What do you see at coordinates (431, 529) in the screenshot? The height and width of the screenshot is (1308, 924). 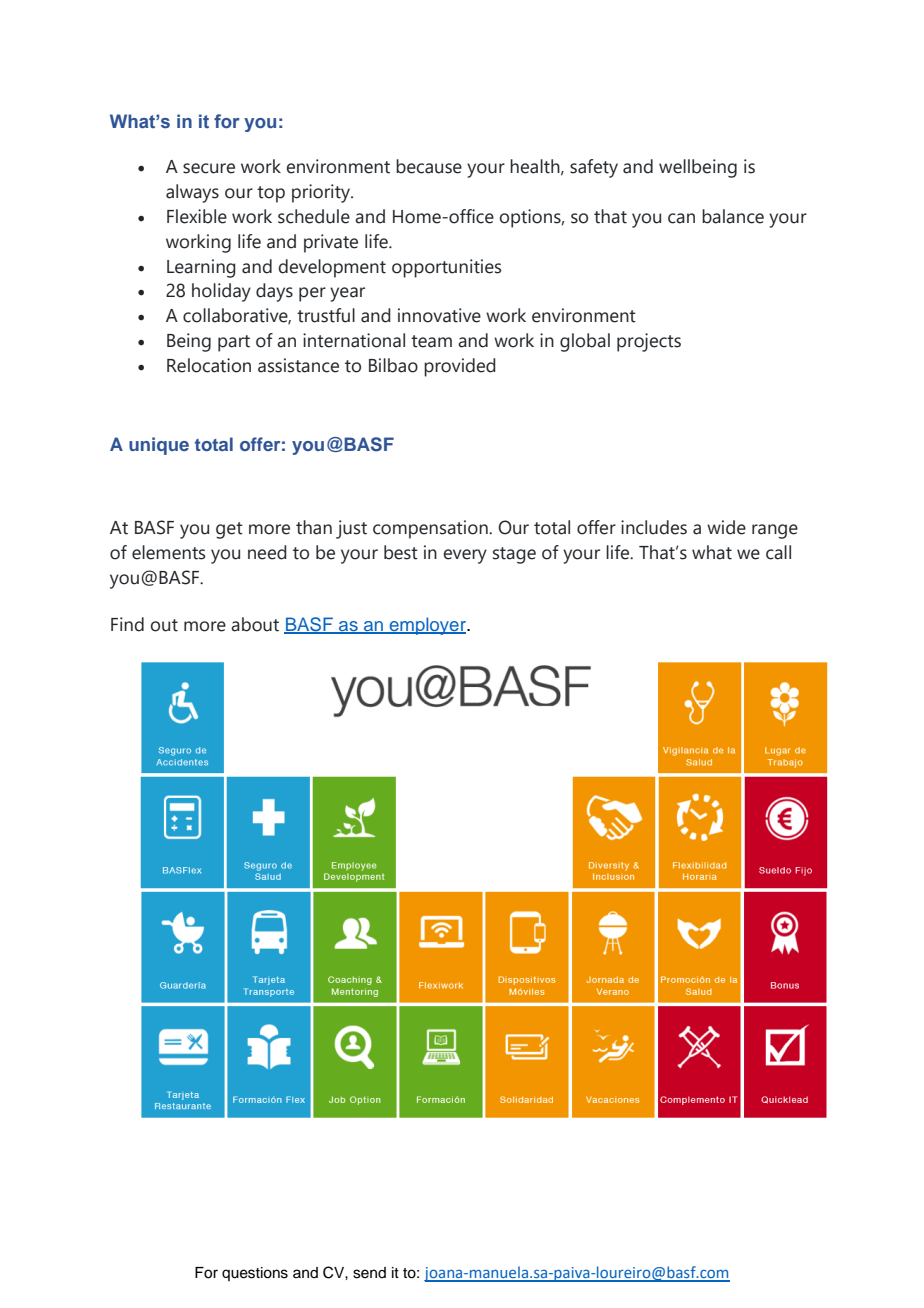 I see `compensation` at bounding box center [431, 529].
